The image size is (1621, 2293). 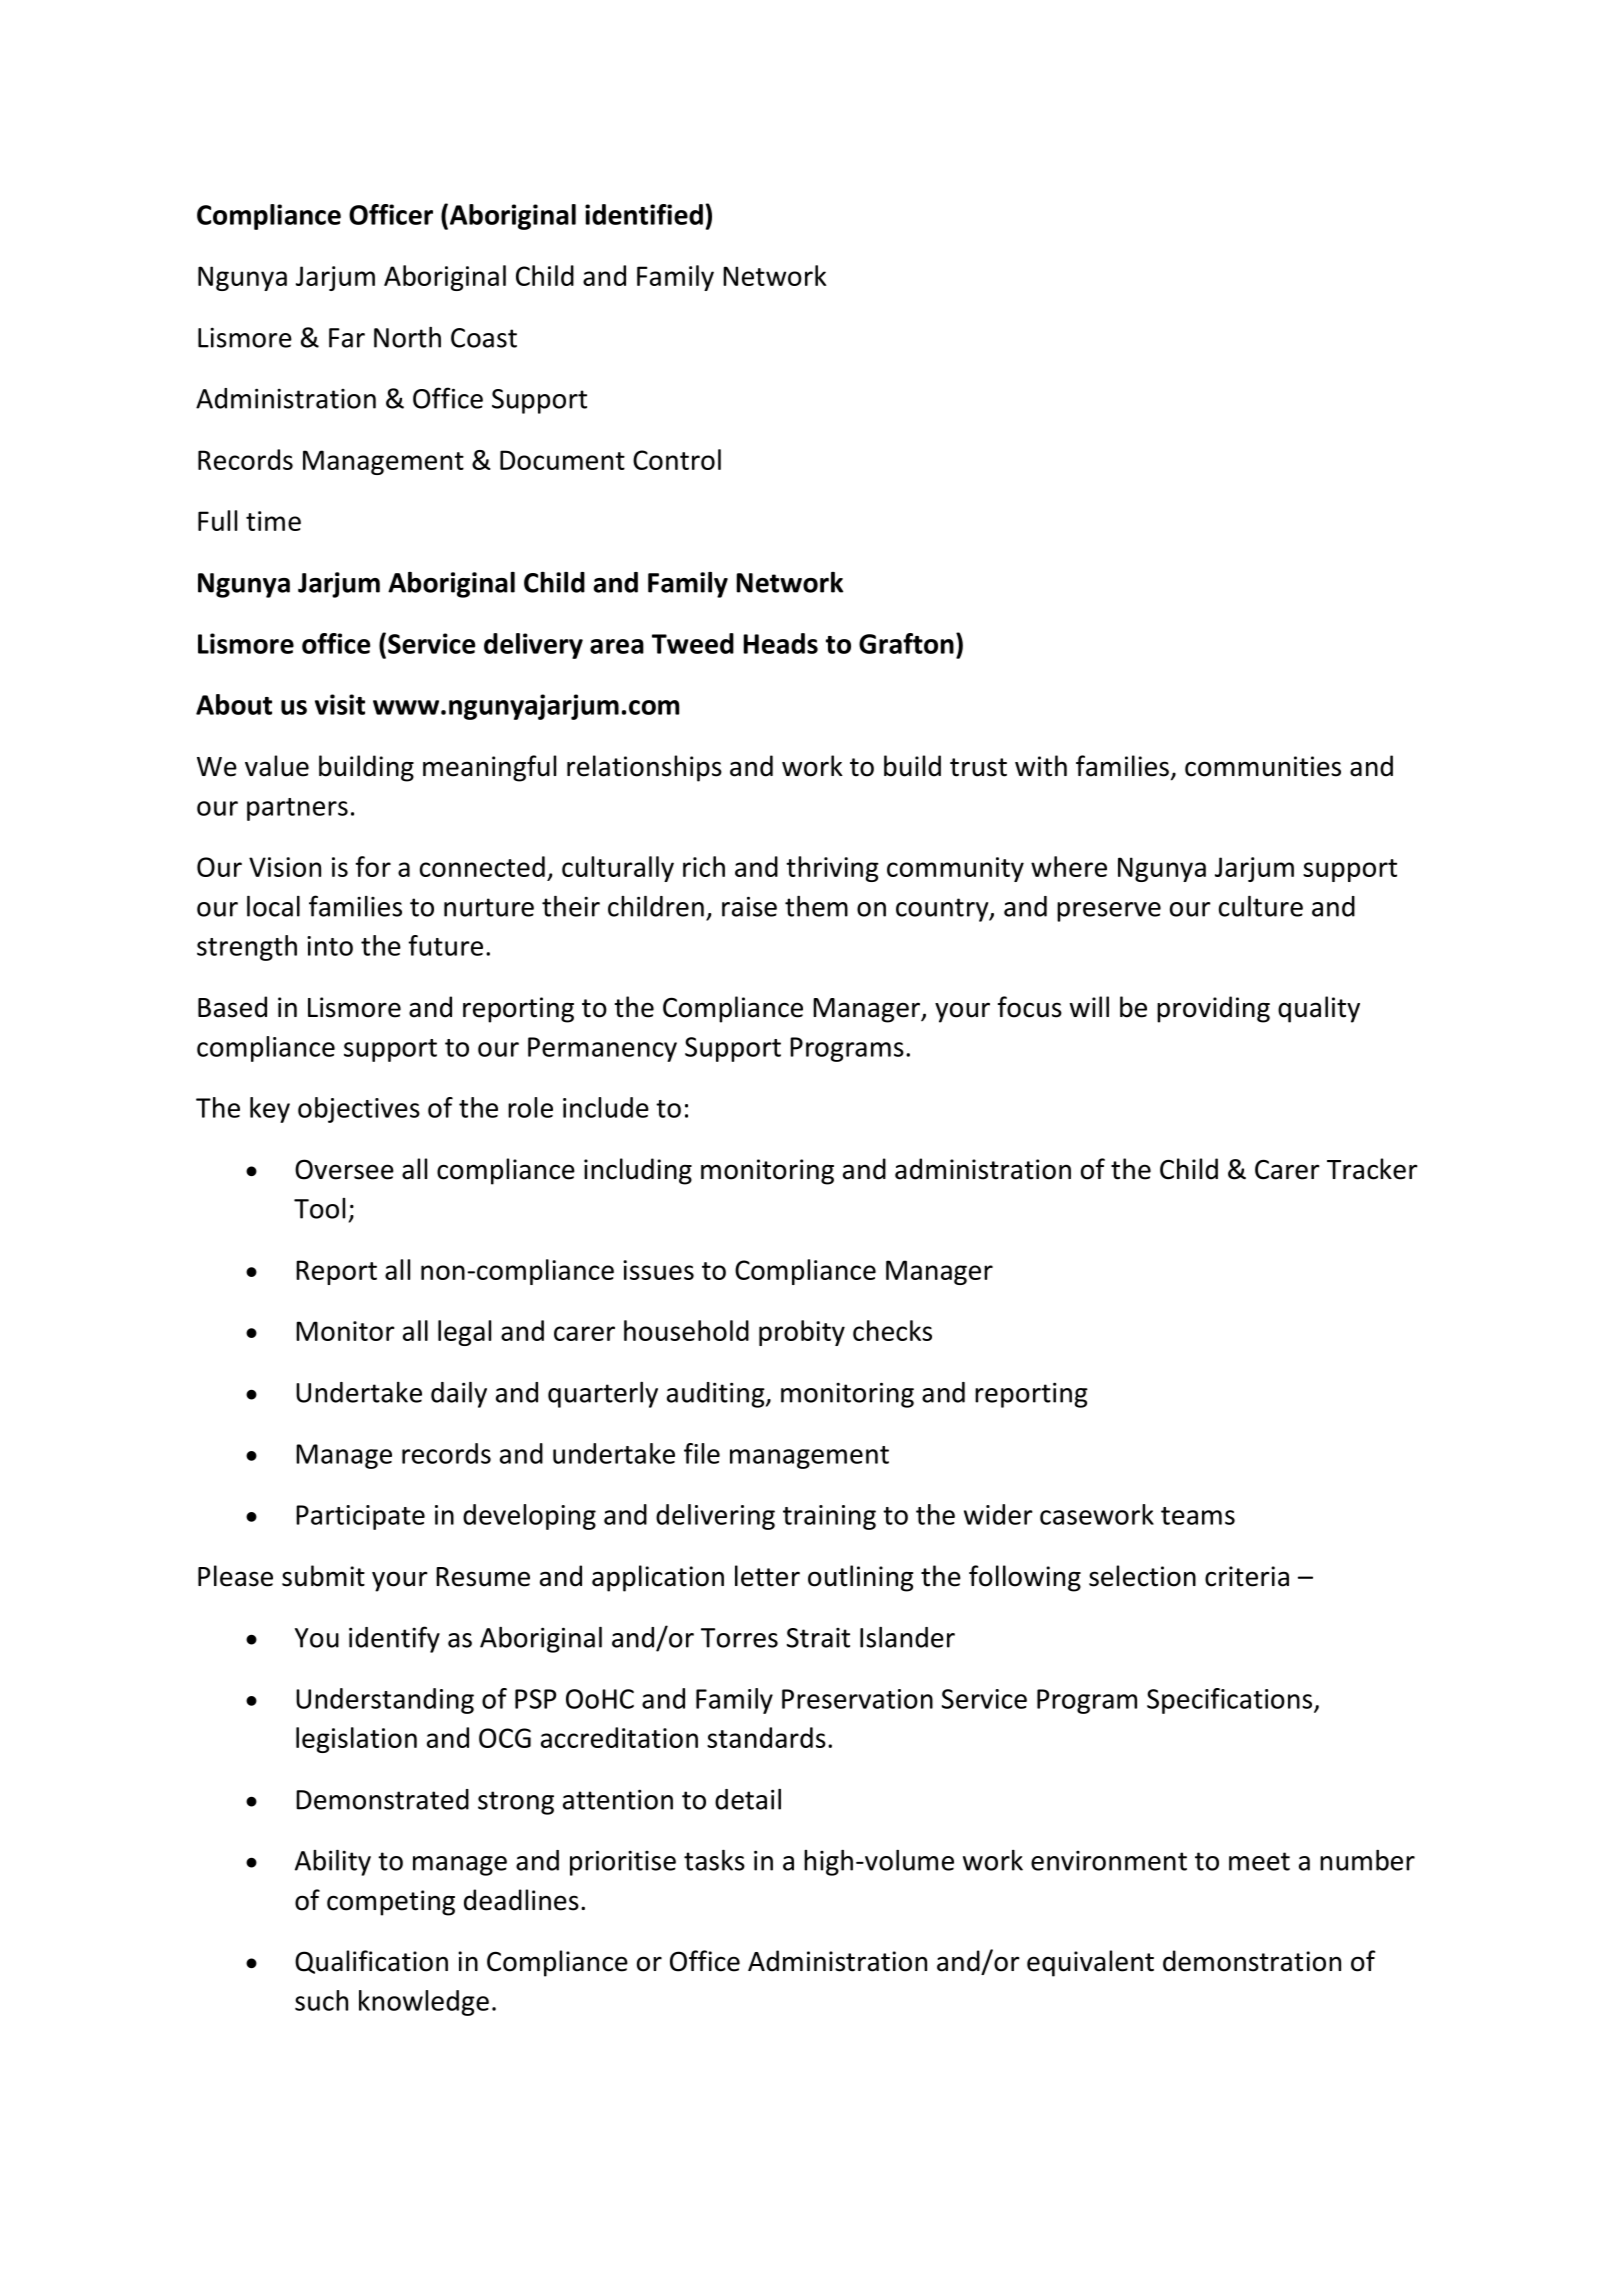 I want to click on training, so click(x=829, y=1517).
